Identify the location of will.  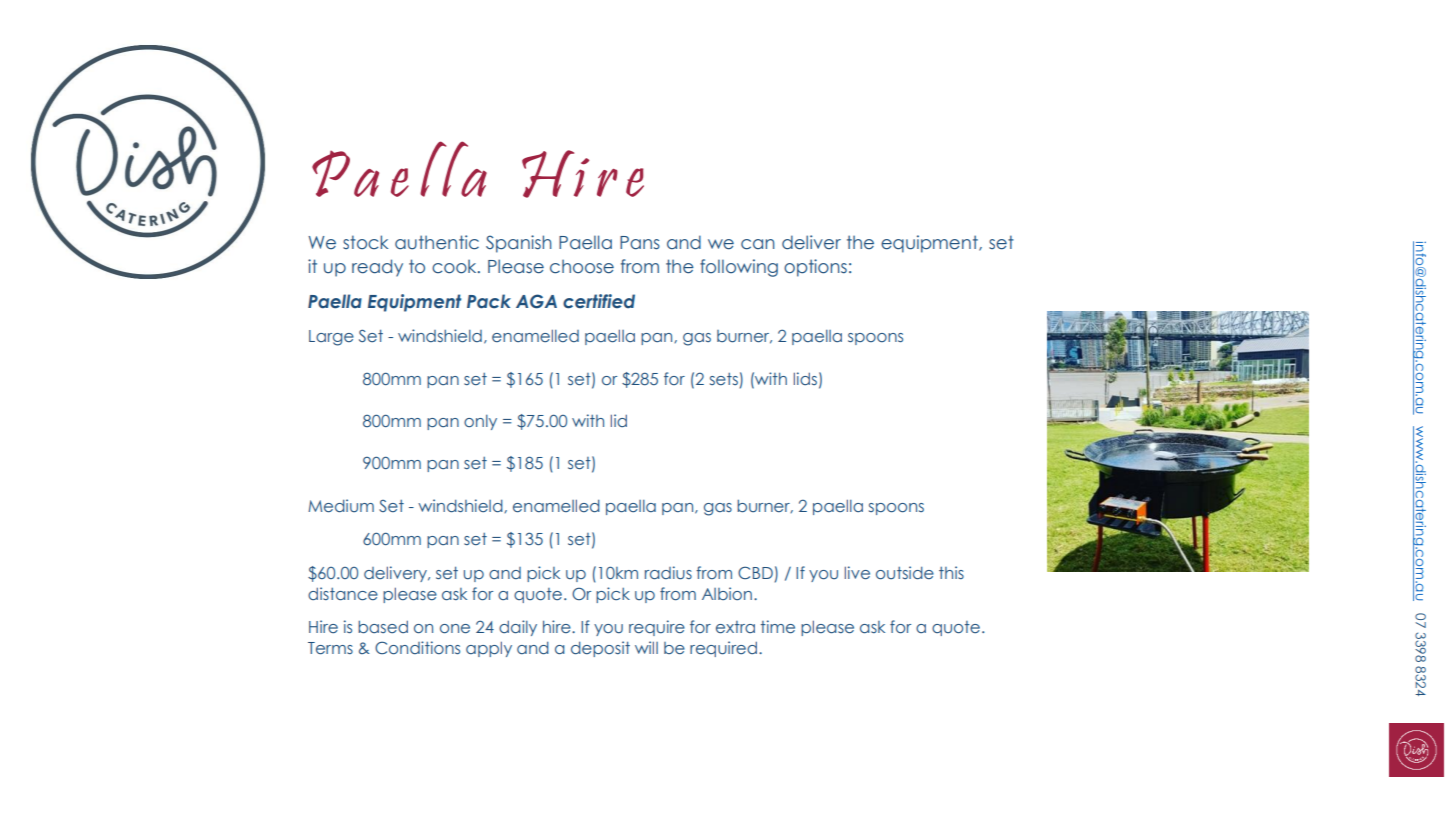
(646, 647).
